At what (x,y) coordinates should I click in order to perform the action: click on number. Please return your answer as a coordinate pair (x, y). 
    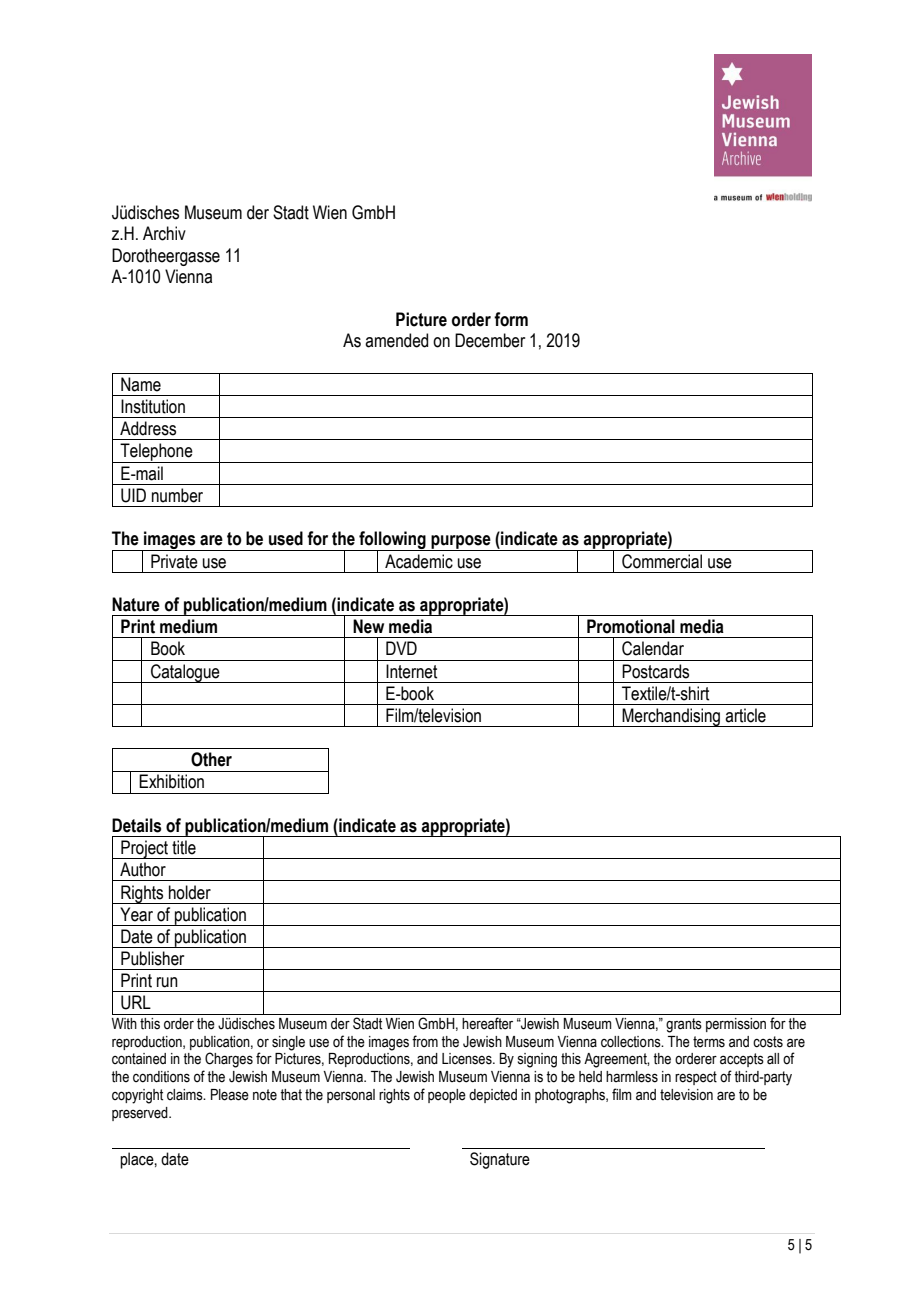
    Looking at the image, I should click on (177, 495).
